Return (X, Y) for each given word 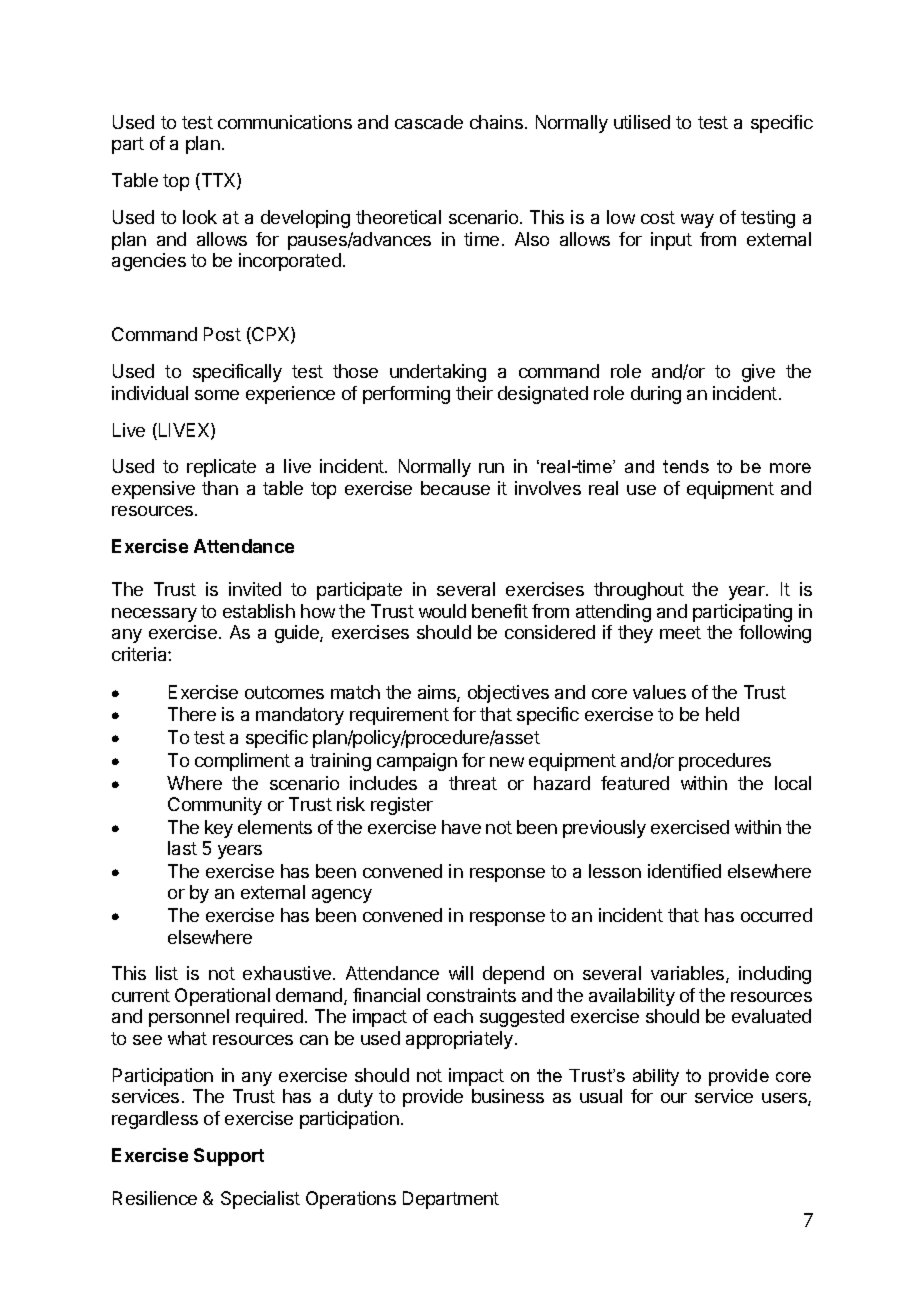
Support (229, 1157)
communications (285, 122)
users (785, 1099)
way (697, 221)
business (508, 1096)
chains (496, 122)
